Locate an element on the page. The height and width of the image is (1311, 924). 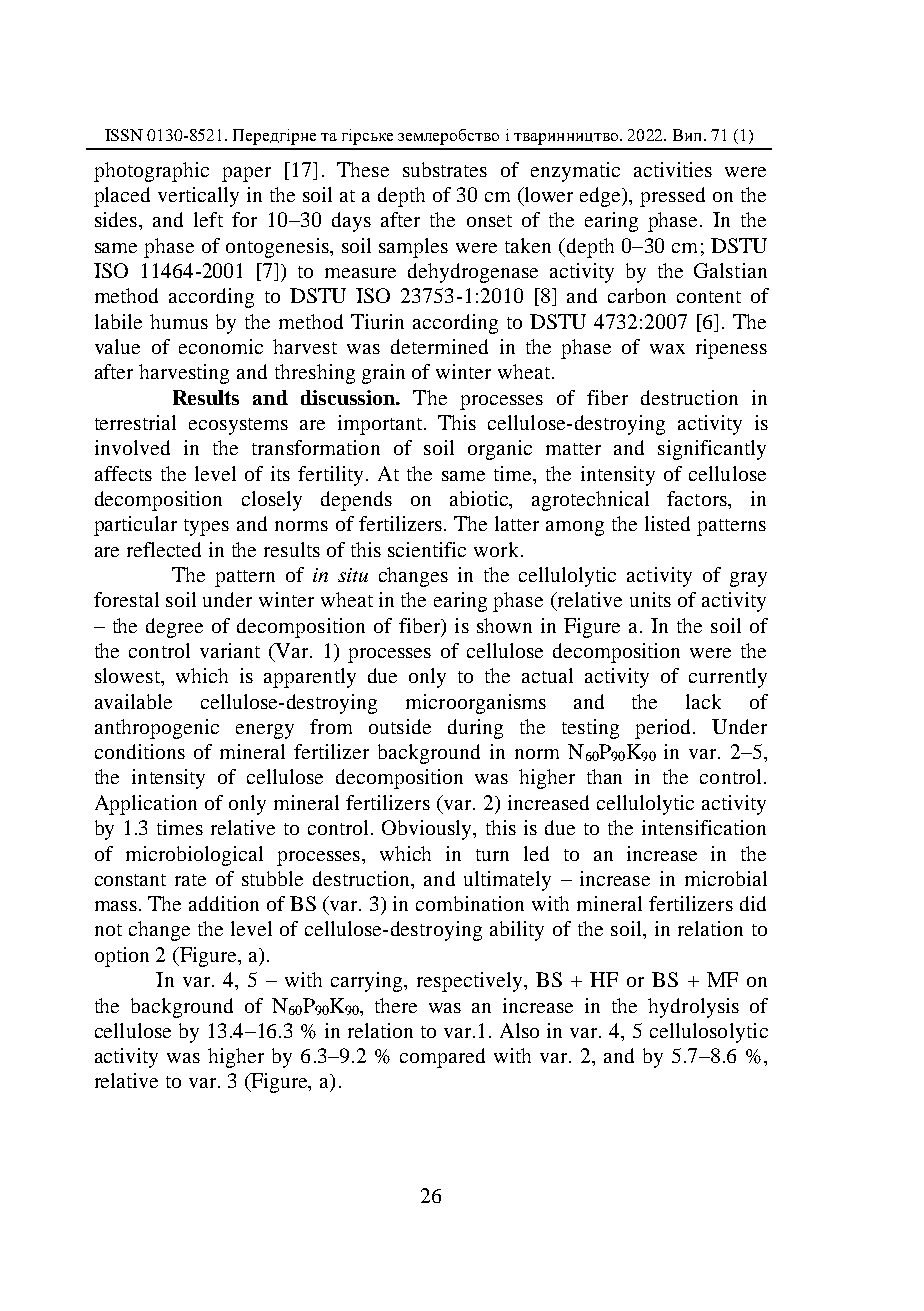
degree is located at coordinates (174, 628).
